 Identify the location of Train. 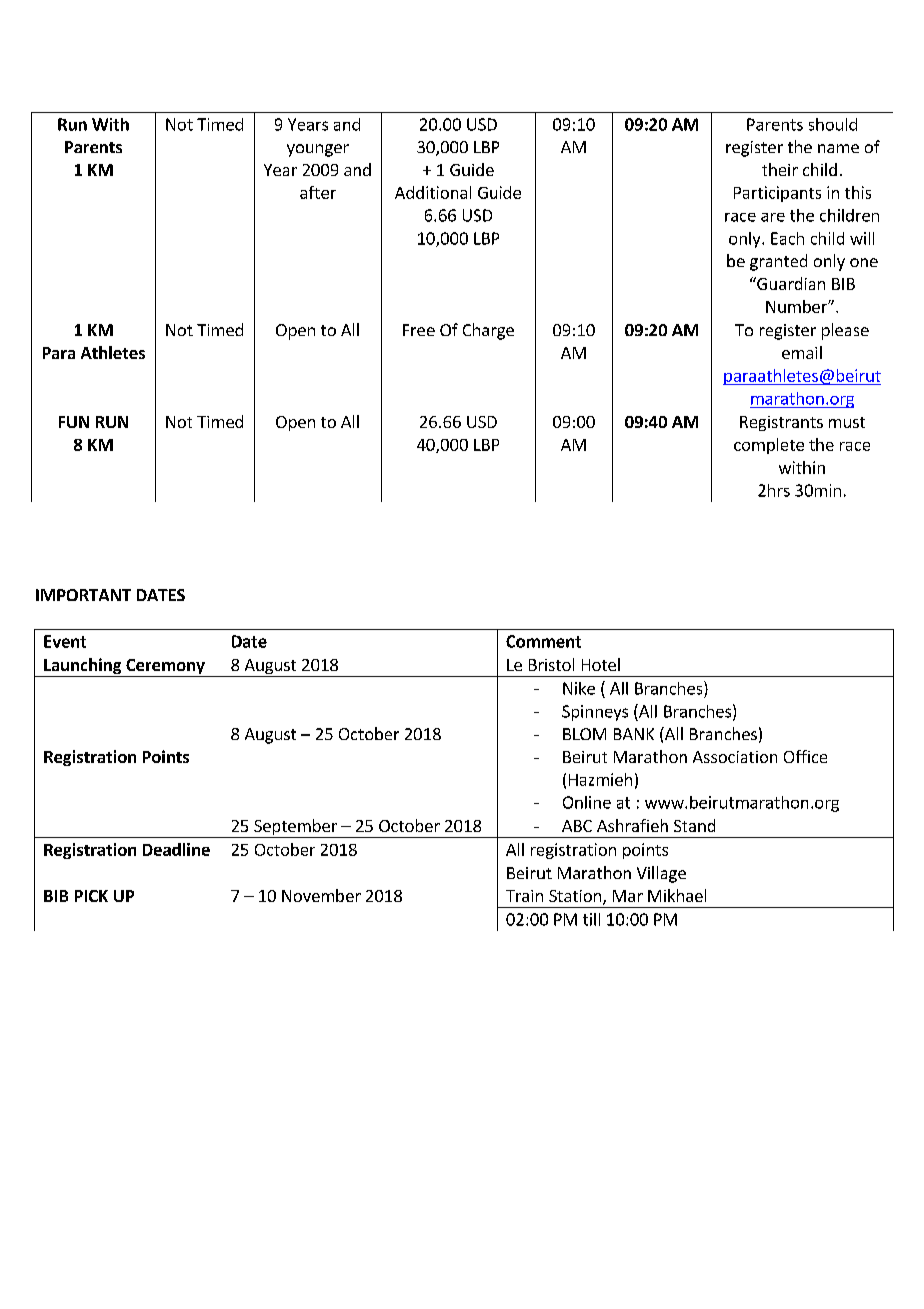
(524, 896).
